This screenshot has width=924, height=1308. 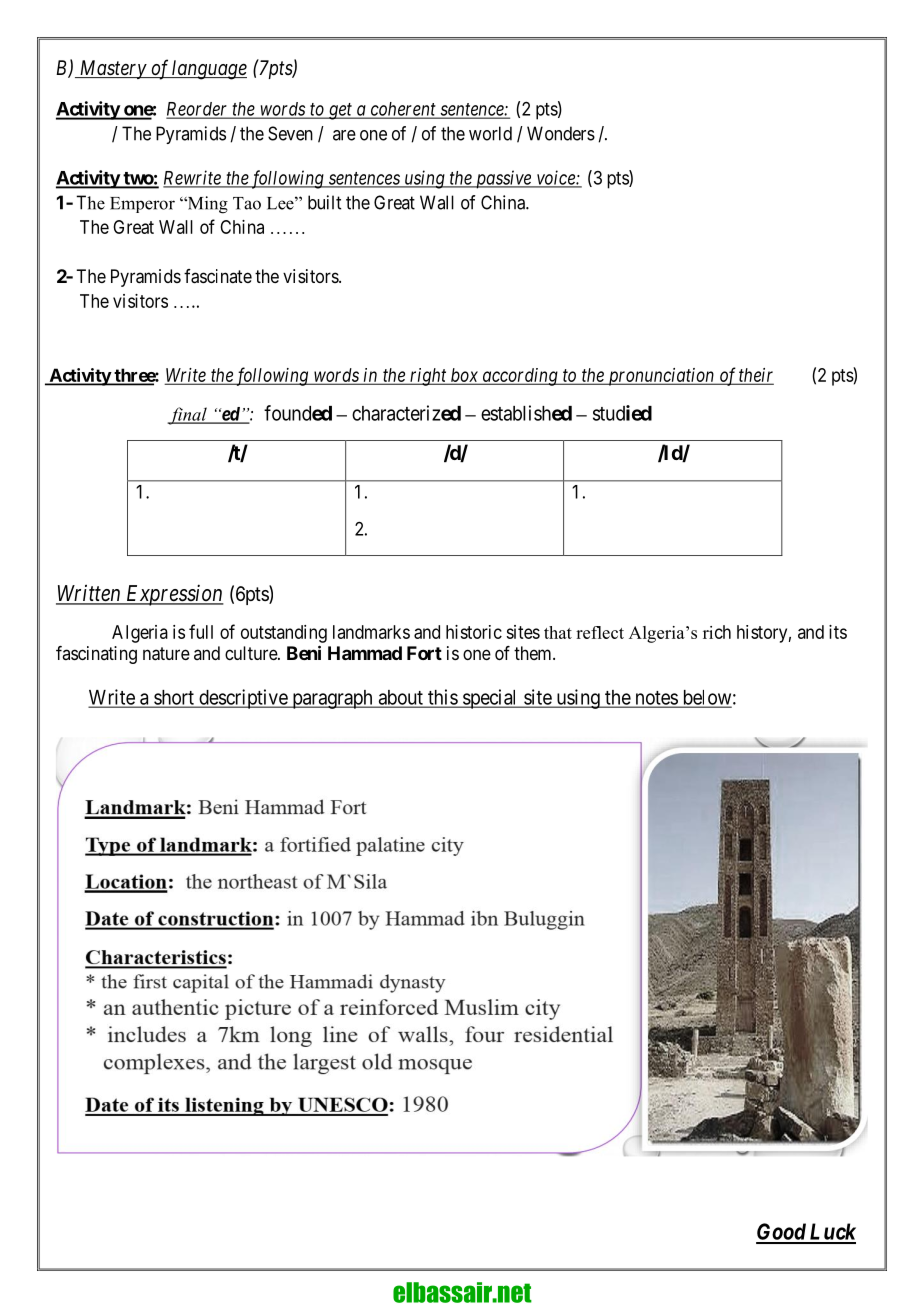 What do you see at coordinates (174, 698) in the screenshot?
I see `short` at bounding box center [174, 698].
